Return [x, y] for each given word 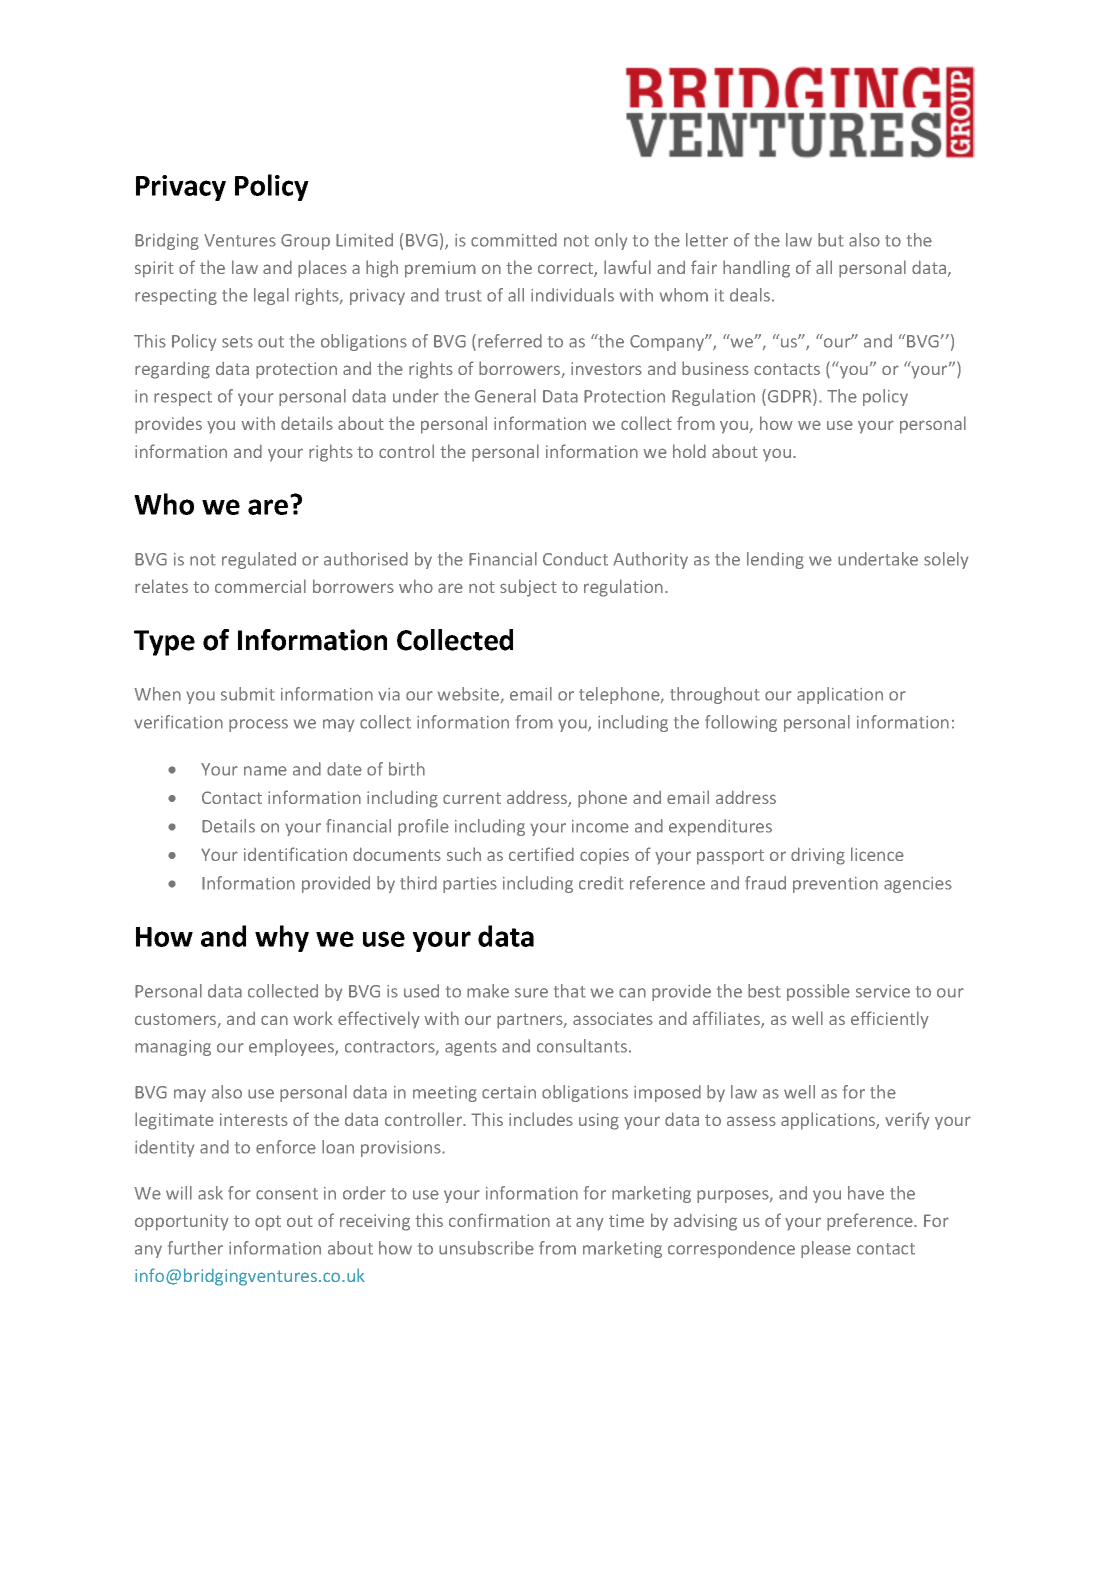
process [258, 725]
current [472, 798]
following [741, 723]
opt [268, 1223]
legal [271, 296]
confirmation [499, 1220]
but [831, 240]
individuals [572, 295]
